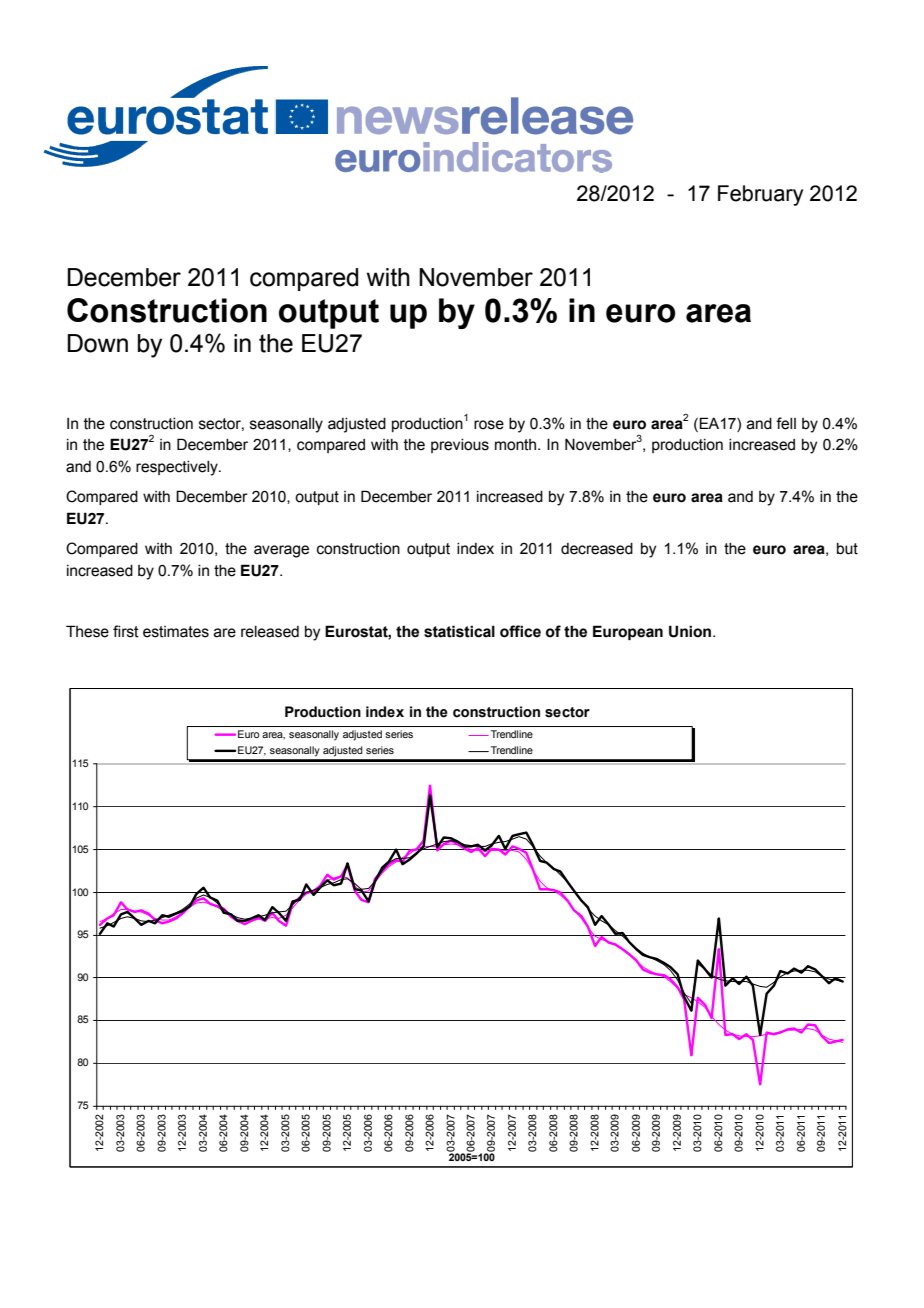 Image resolution: width=924 pixels, height=1308 pixels. Describe the element at coordinates (489, 425) in the document. I see `rose` at that location.
